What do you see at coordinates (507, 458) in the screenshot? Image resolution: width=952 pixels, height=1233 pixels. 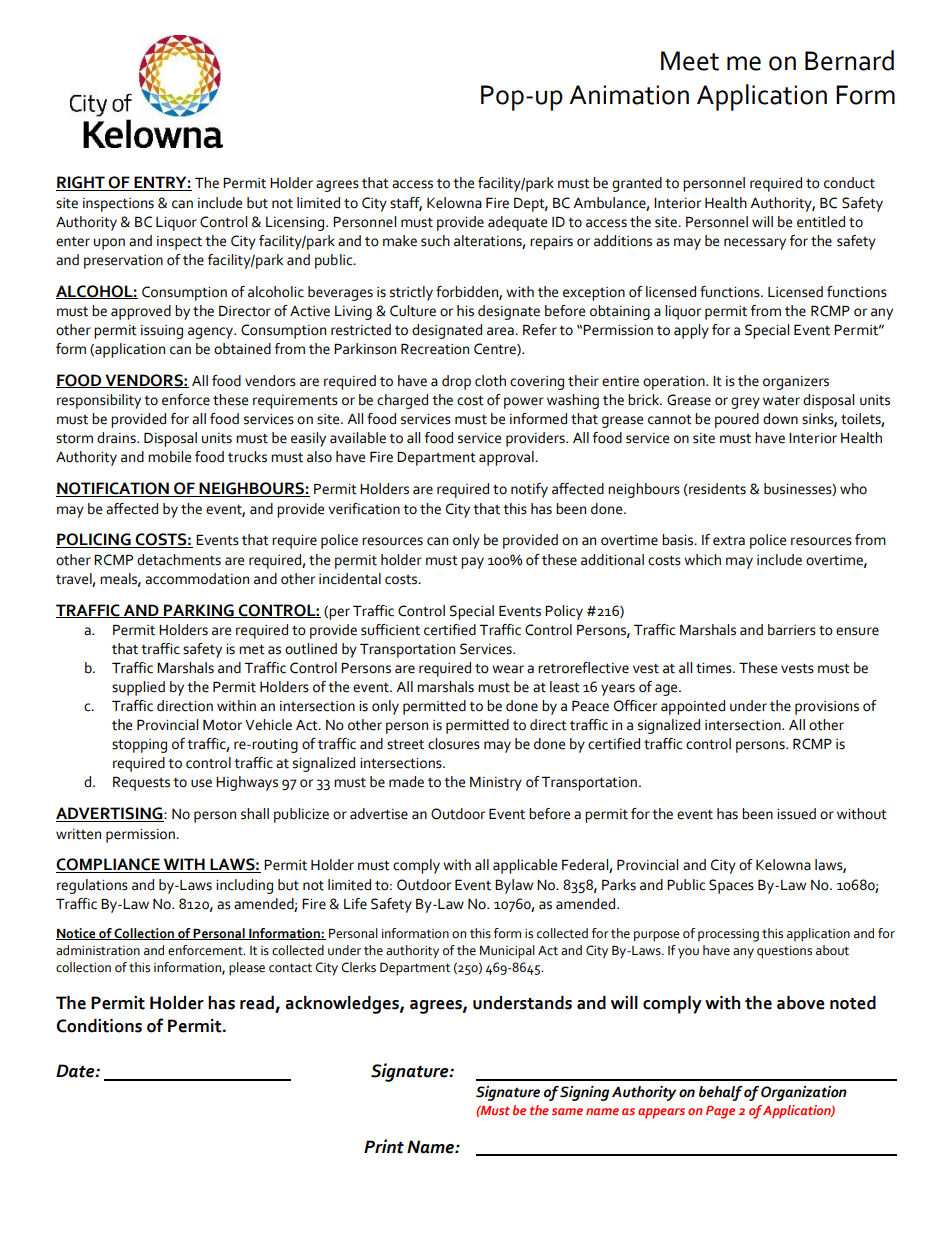 I see `approval` at bounding box center [507, 458].
